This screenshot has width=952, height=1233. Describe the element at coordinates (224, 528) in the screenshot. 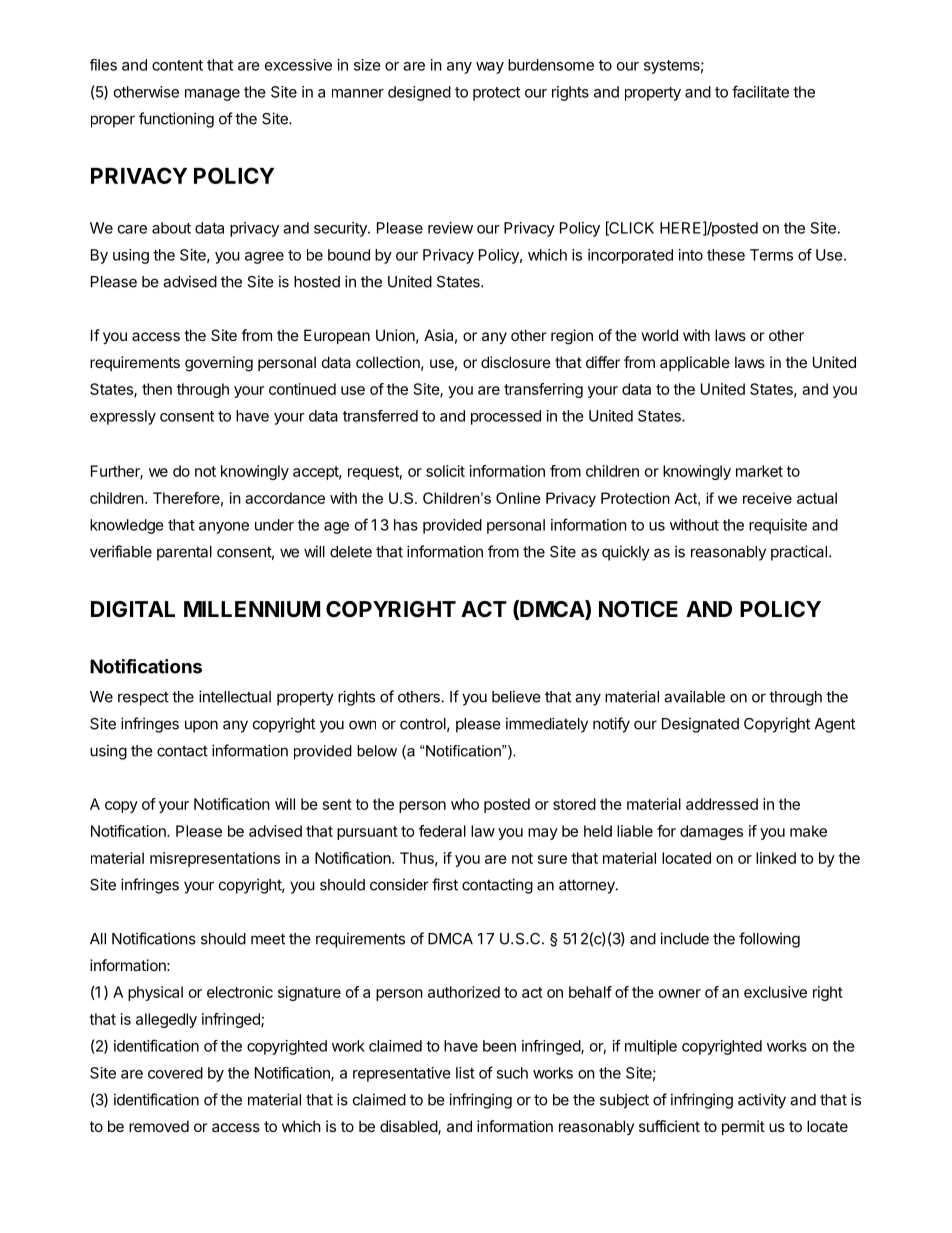

I see `anyone` at that location.
